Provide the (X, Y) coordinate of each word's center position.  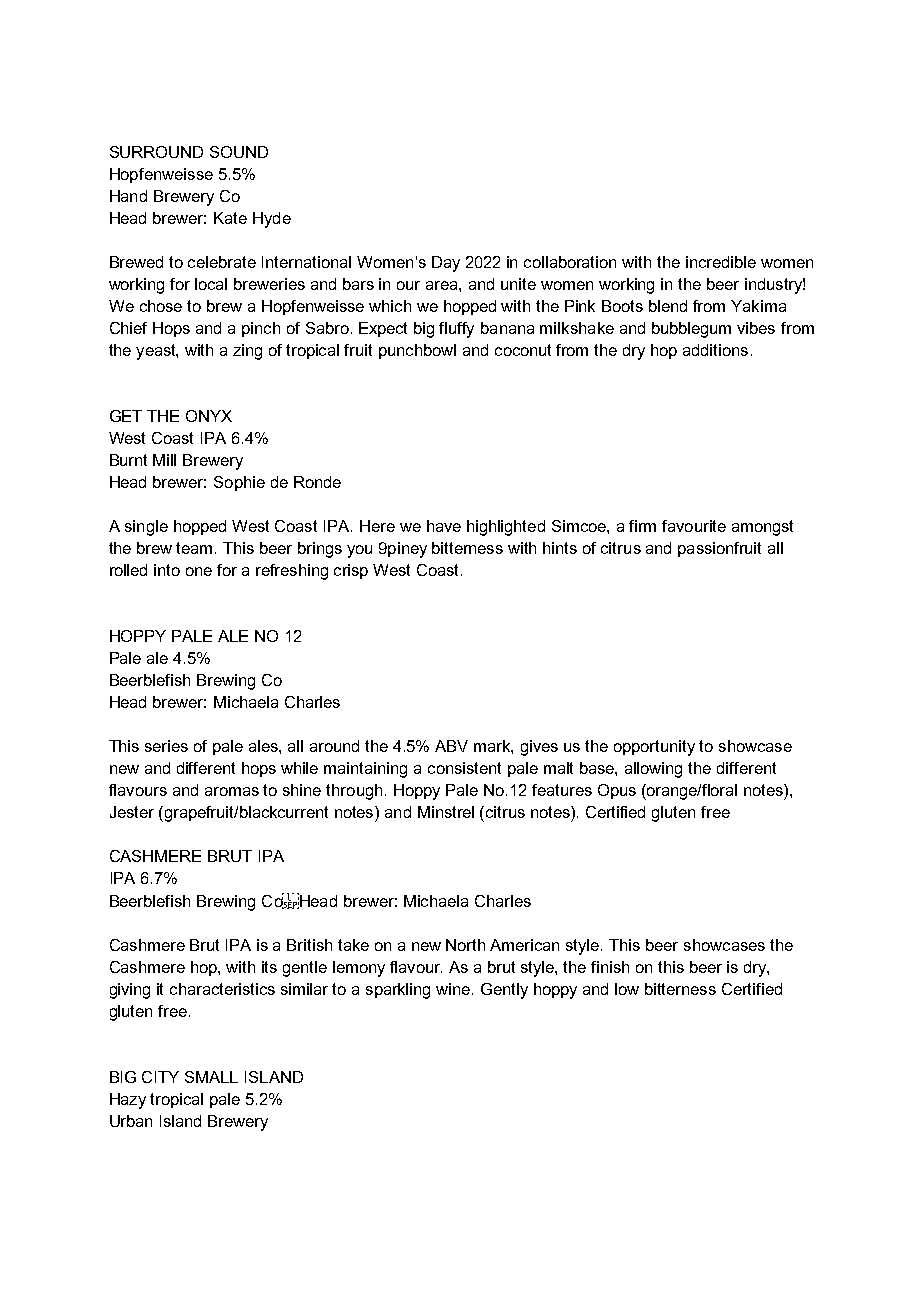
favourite (694, 526)
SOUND (239, 152)
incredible (721, 262)
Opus (617, 791)
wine (454, 989)
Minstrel (446, 812)
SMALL (211, 1077)
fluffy (456, 330)
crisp (351, 571)
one (199, 571)
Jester (132, 812)
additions (715, 350)
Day (446, 264)
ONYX (209, 416)
